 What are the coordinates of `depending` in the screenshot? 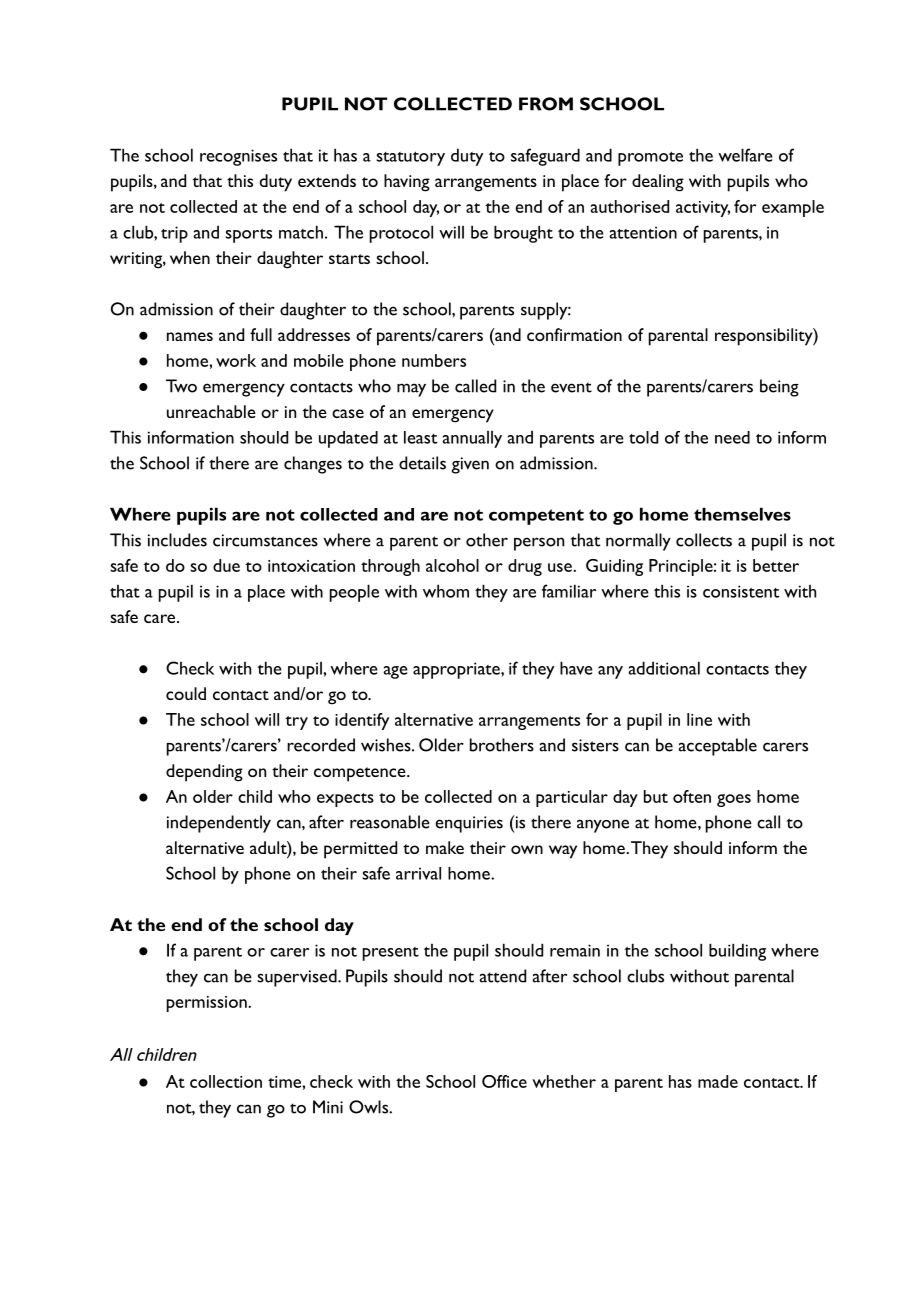 It's located at (204, 773).
